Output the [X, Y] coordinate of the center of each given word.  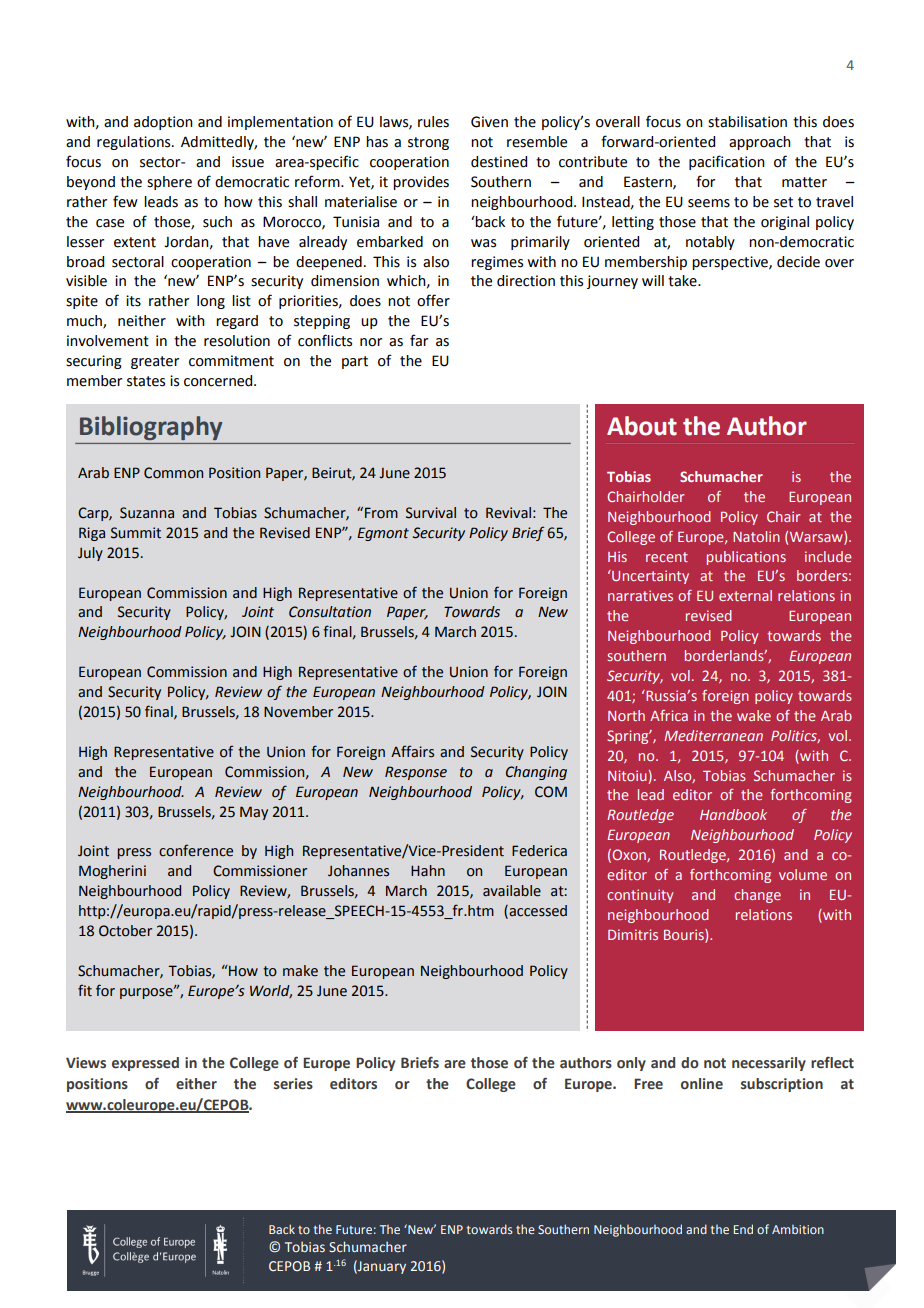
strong [428, 143]
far [419, 340]
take [683, 281]
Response [416, 773]
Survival [431, 513]
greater [155, 362]
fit [85, 990]
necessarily [769, 1064]
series [293, 1084]
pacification [727, 162]
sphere [169, 183]
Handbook [733, 814]
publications [746, 558]
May [254, 813]
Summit [136, 533]
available [512, 891]
